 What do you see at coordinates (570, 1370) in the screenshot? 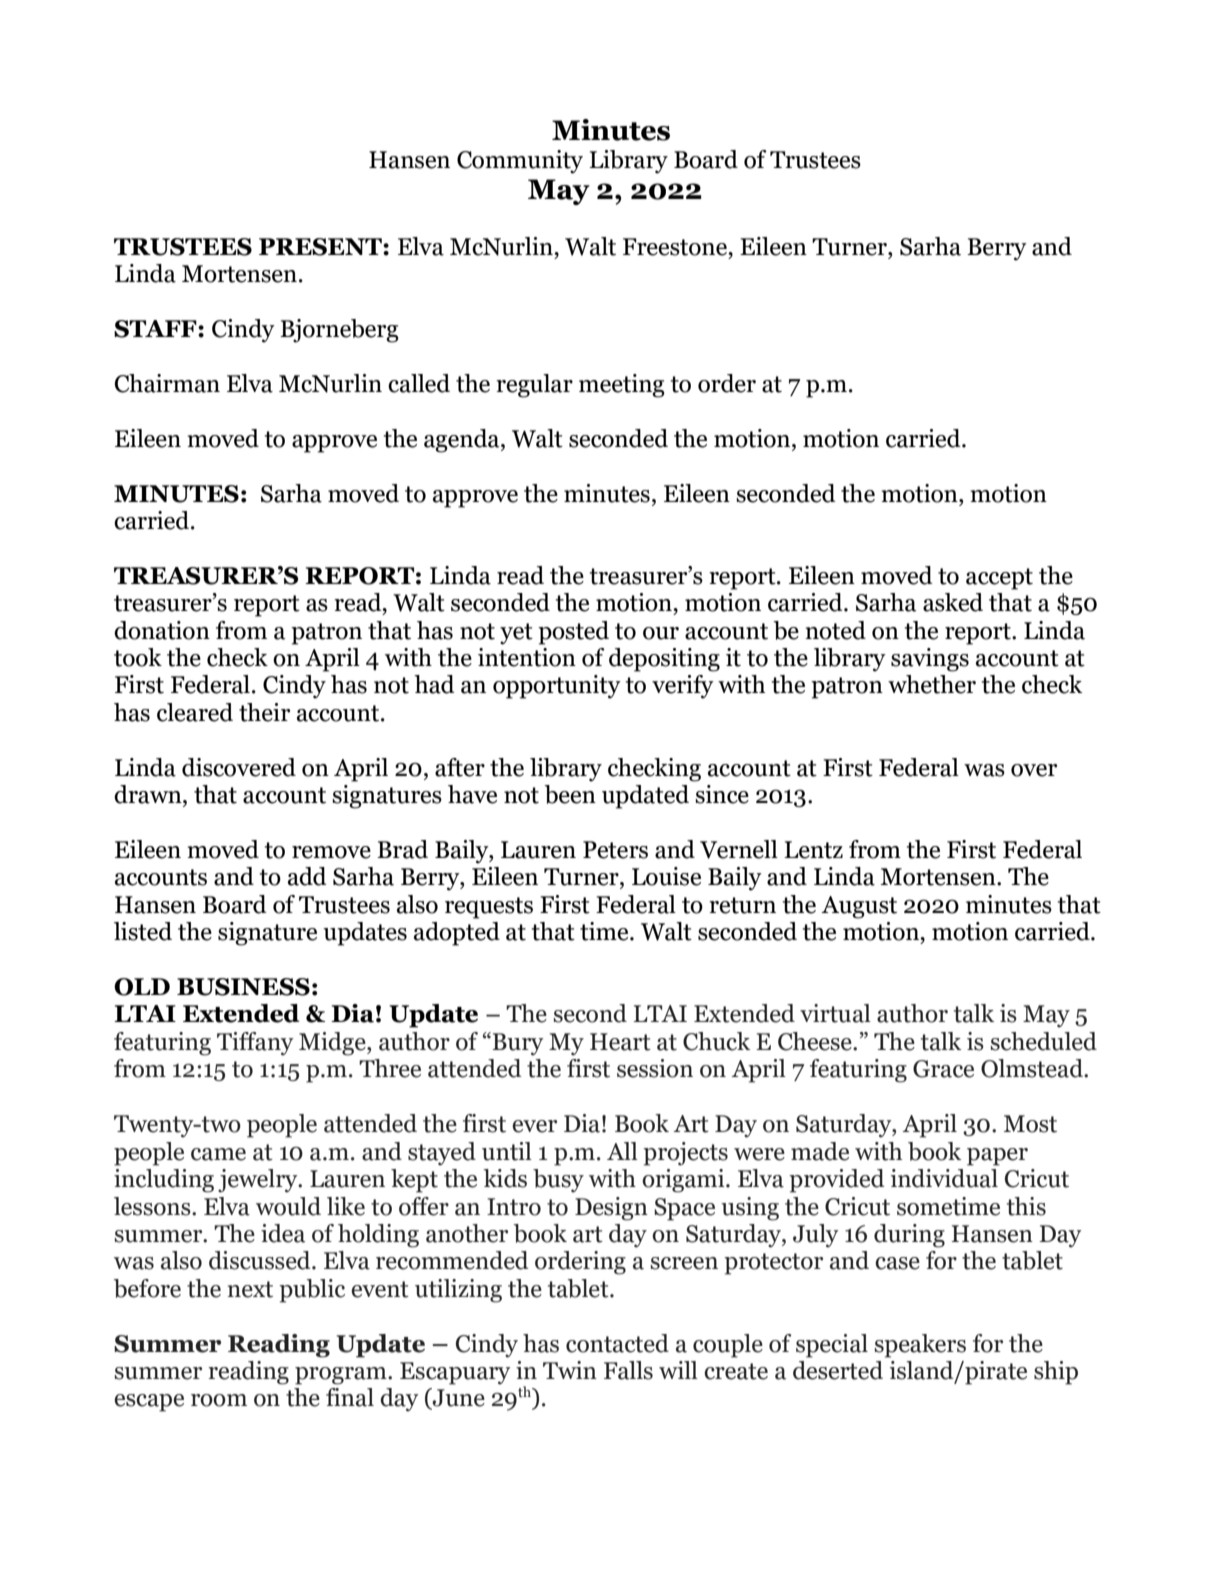
I see `Twin` at bounding box center [570, 1370].
